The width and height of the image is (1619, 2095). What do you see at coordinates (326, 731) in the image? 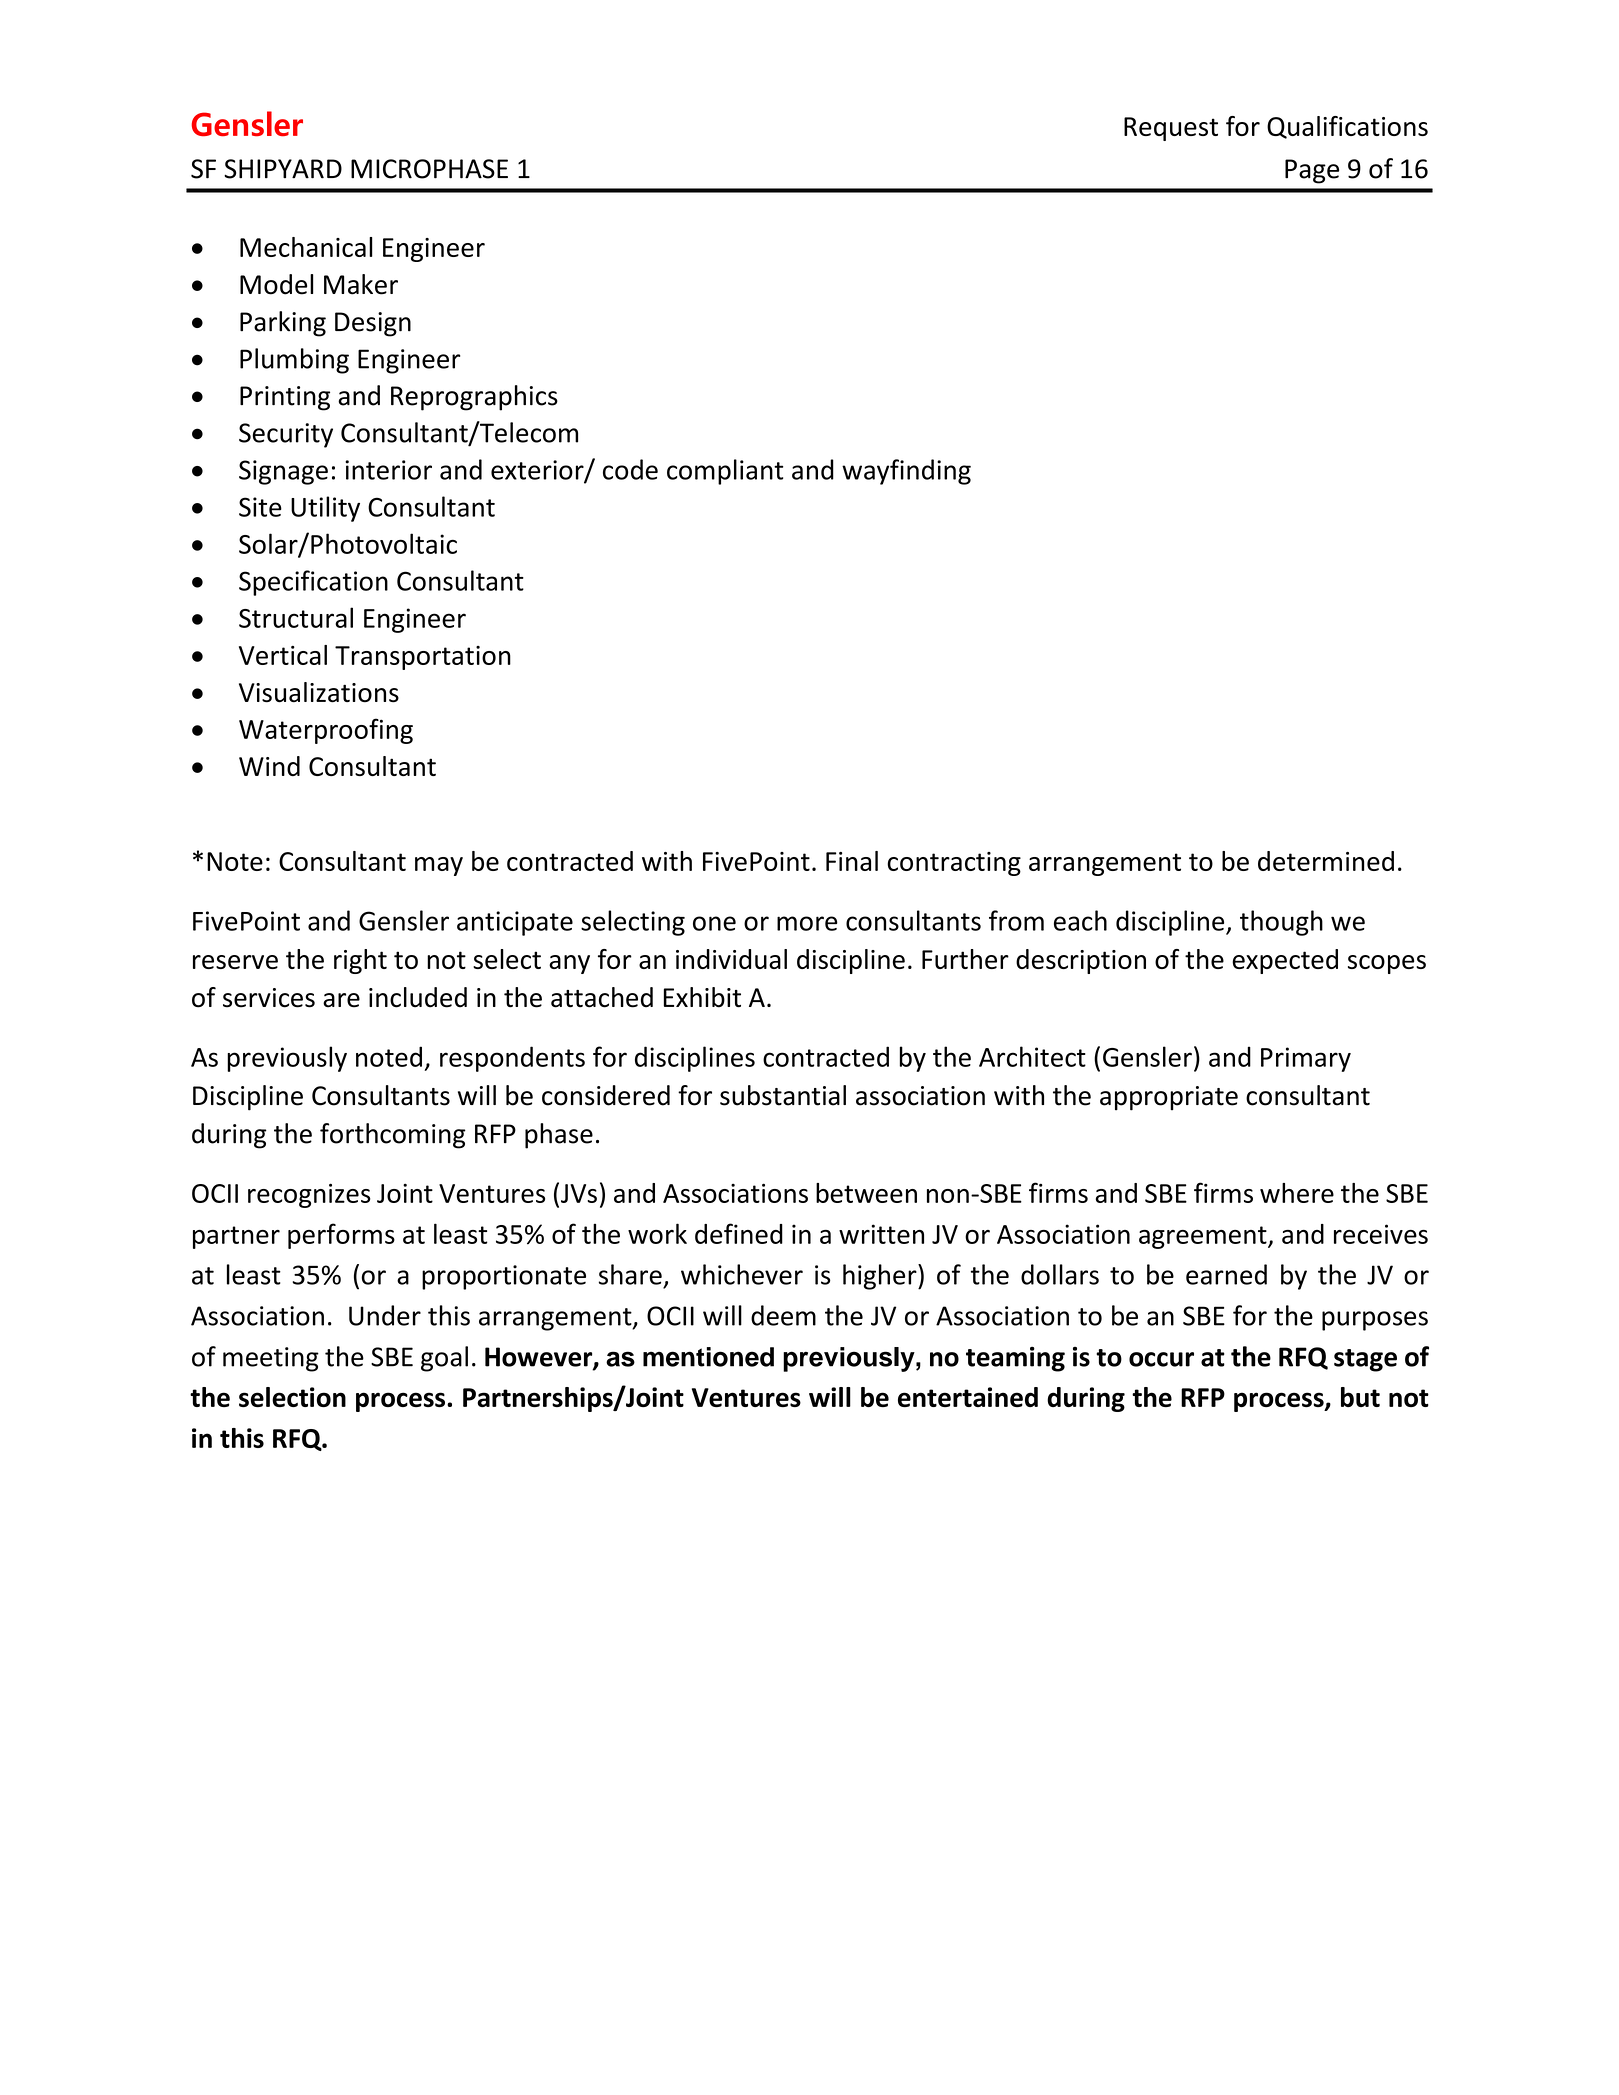
I see `Waterproofing` at bounding box center [326, 731].
